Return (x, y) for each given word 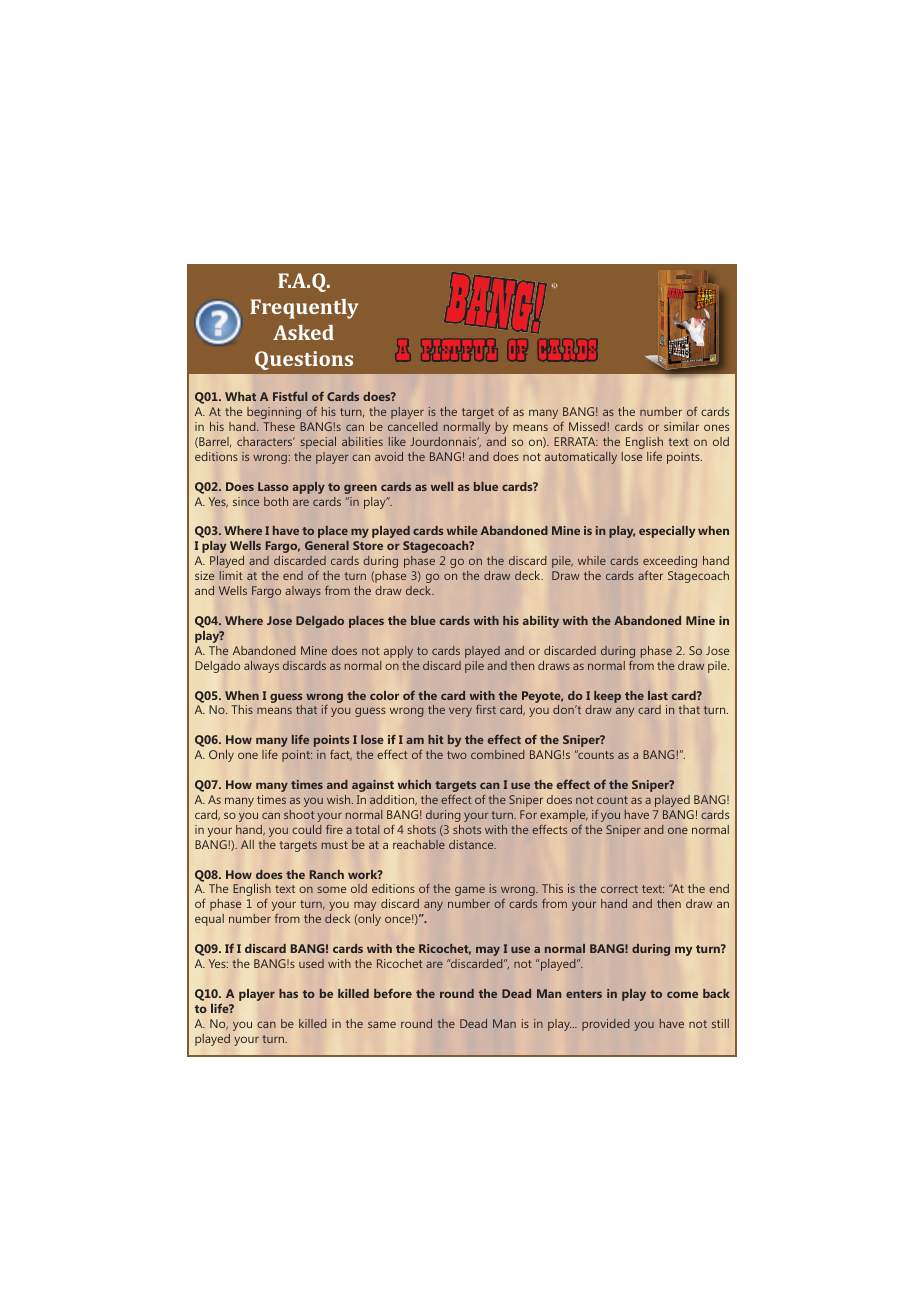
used (311, 963)
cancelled (413, 426)
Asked (303, 332)
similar (681, 426)
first (486, 709)
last (658, 695)
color (384, 695)
